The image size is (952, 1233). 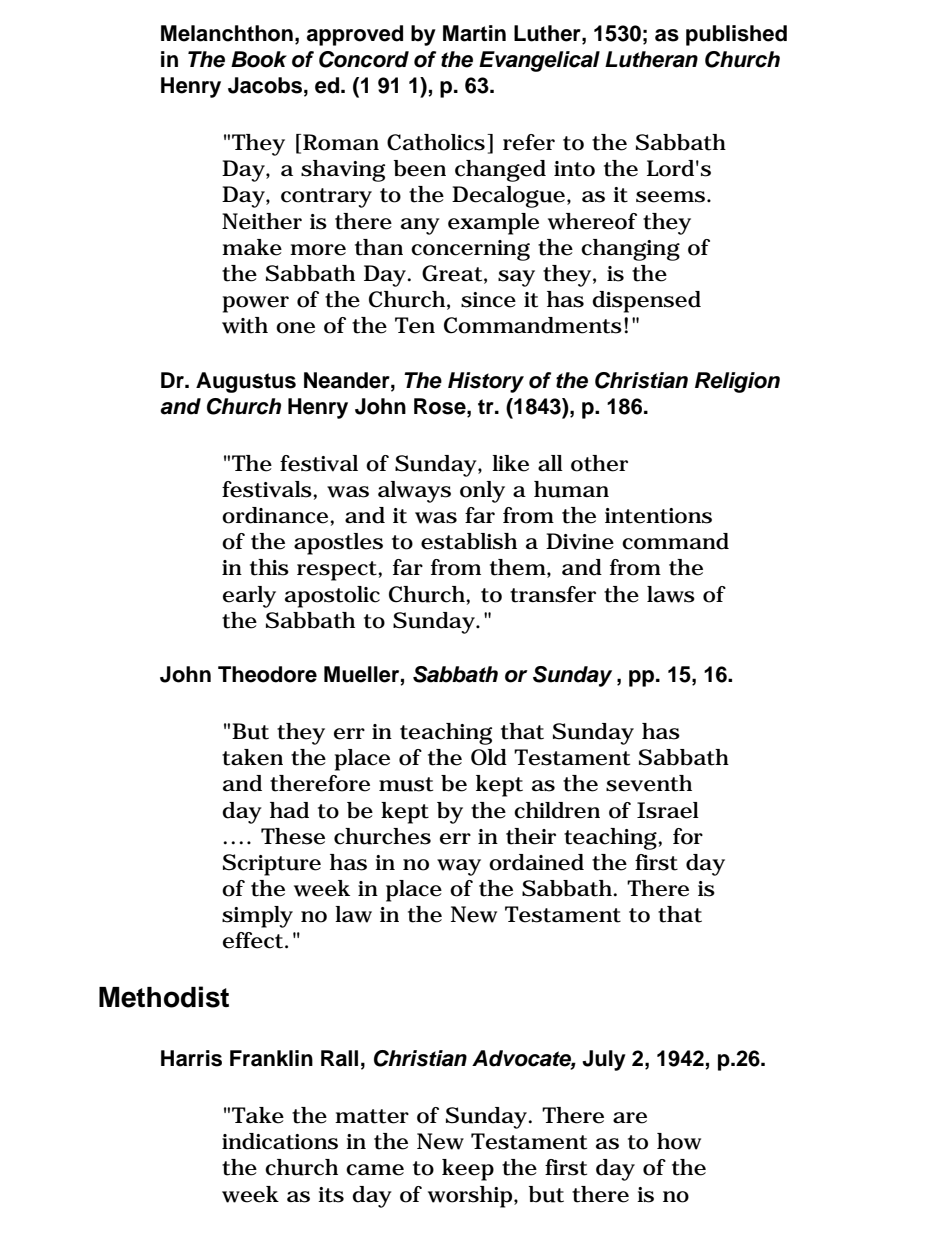 I want to click on with, so click(x=245, y=325).
